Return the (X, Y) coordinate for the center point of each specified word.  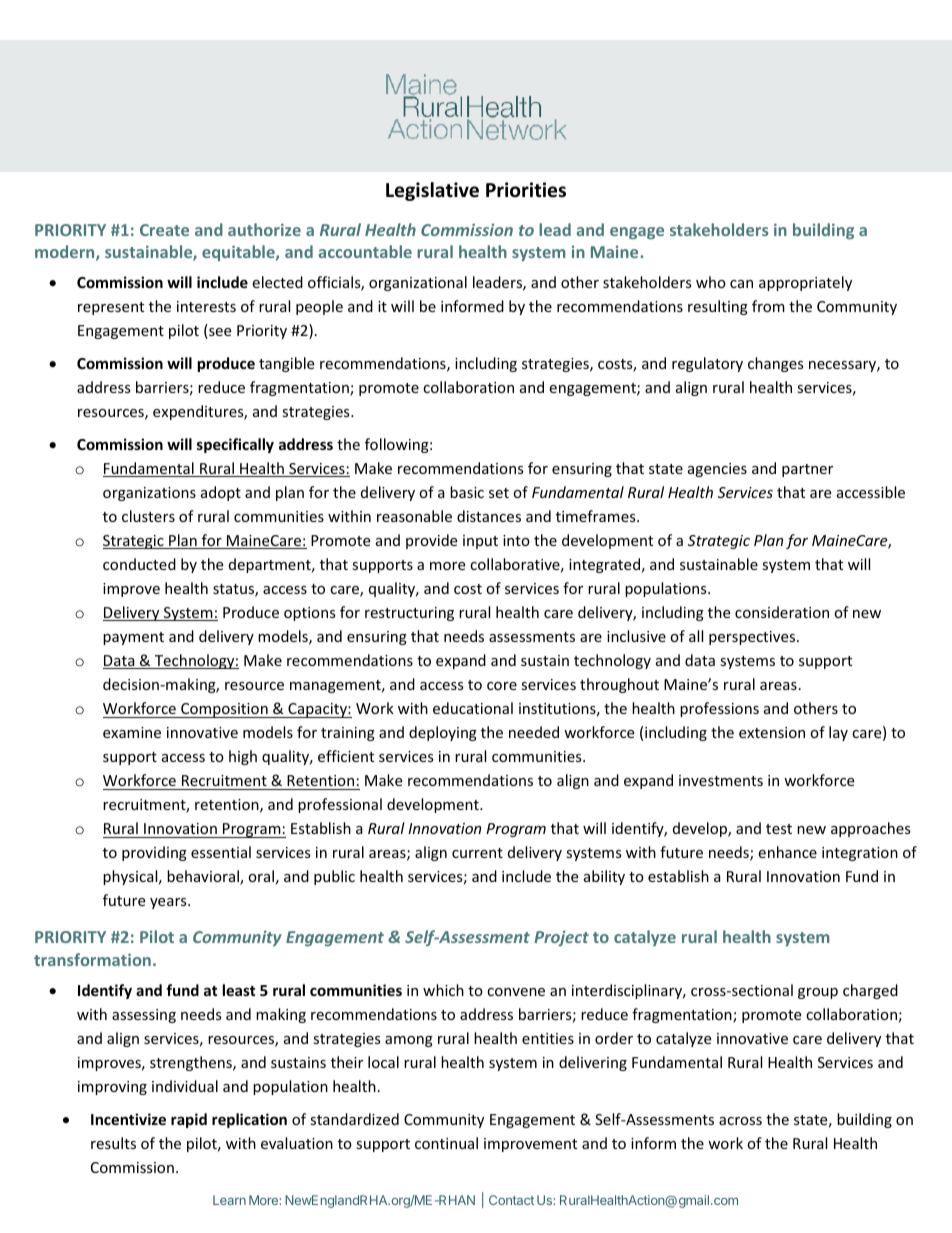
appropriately (805, 283)
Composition (224, 710)
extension (772, 732)
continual (446, 1143)
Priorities (526, 190)
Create (164, 230)
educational (473, 708)
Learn (229, 1200)
